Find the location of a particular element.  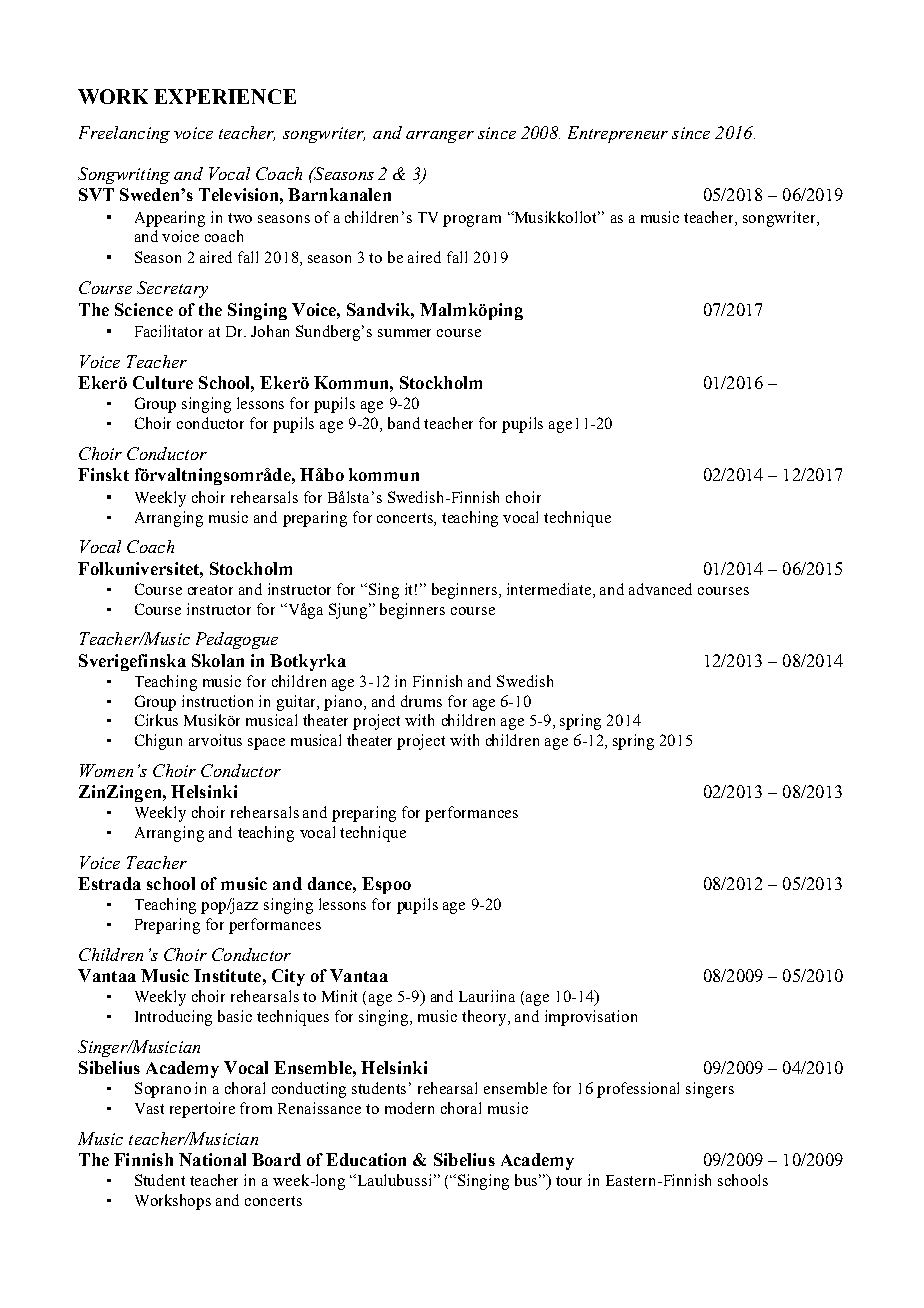

tour is located at coordinates (569, 1181).
